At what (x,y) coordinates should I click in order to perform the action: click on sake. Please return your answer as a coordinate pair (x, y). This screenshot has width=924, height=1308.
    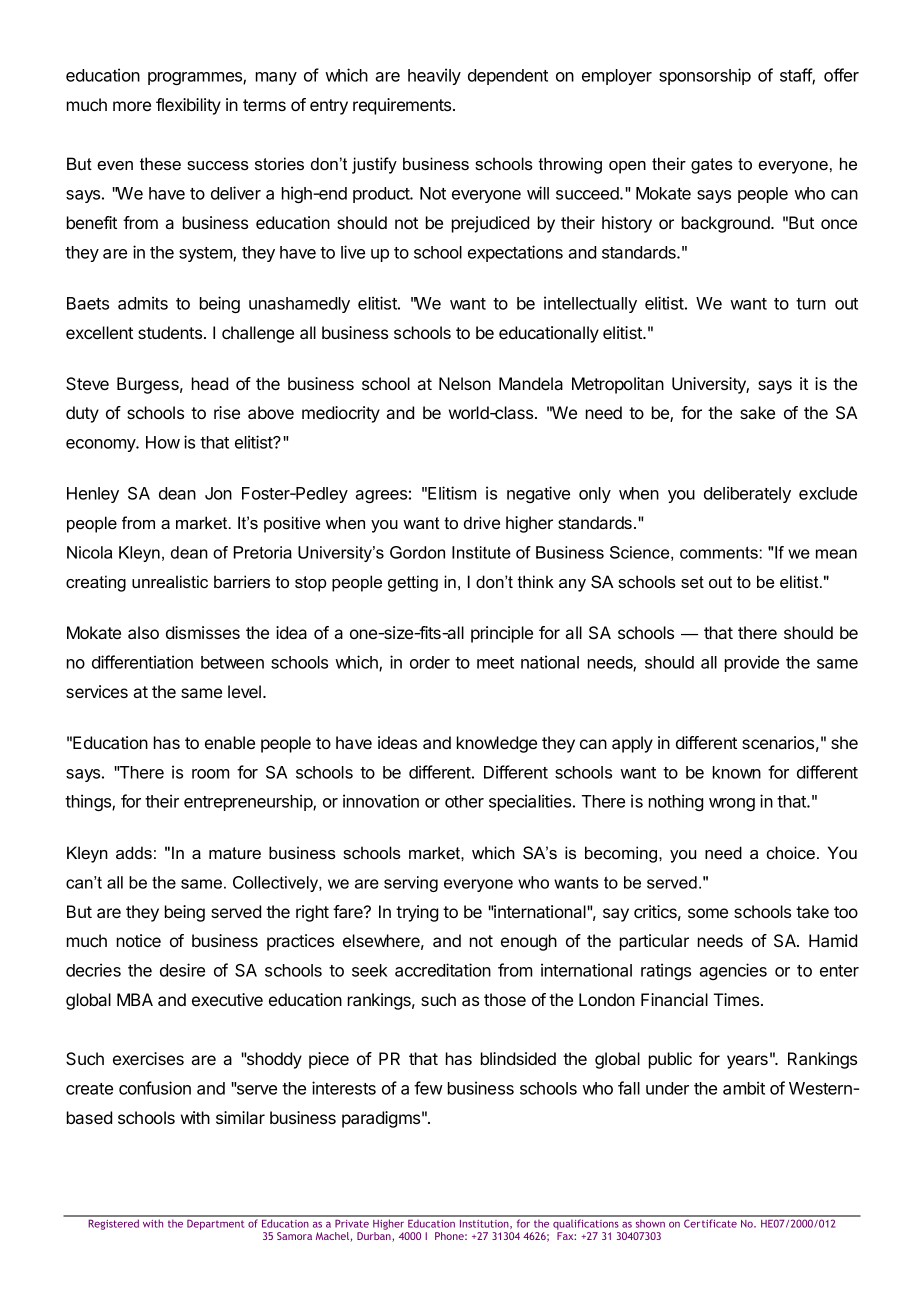
    Looking at the image, I should click on (757, 412).
